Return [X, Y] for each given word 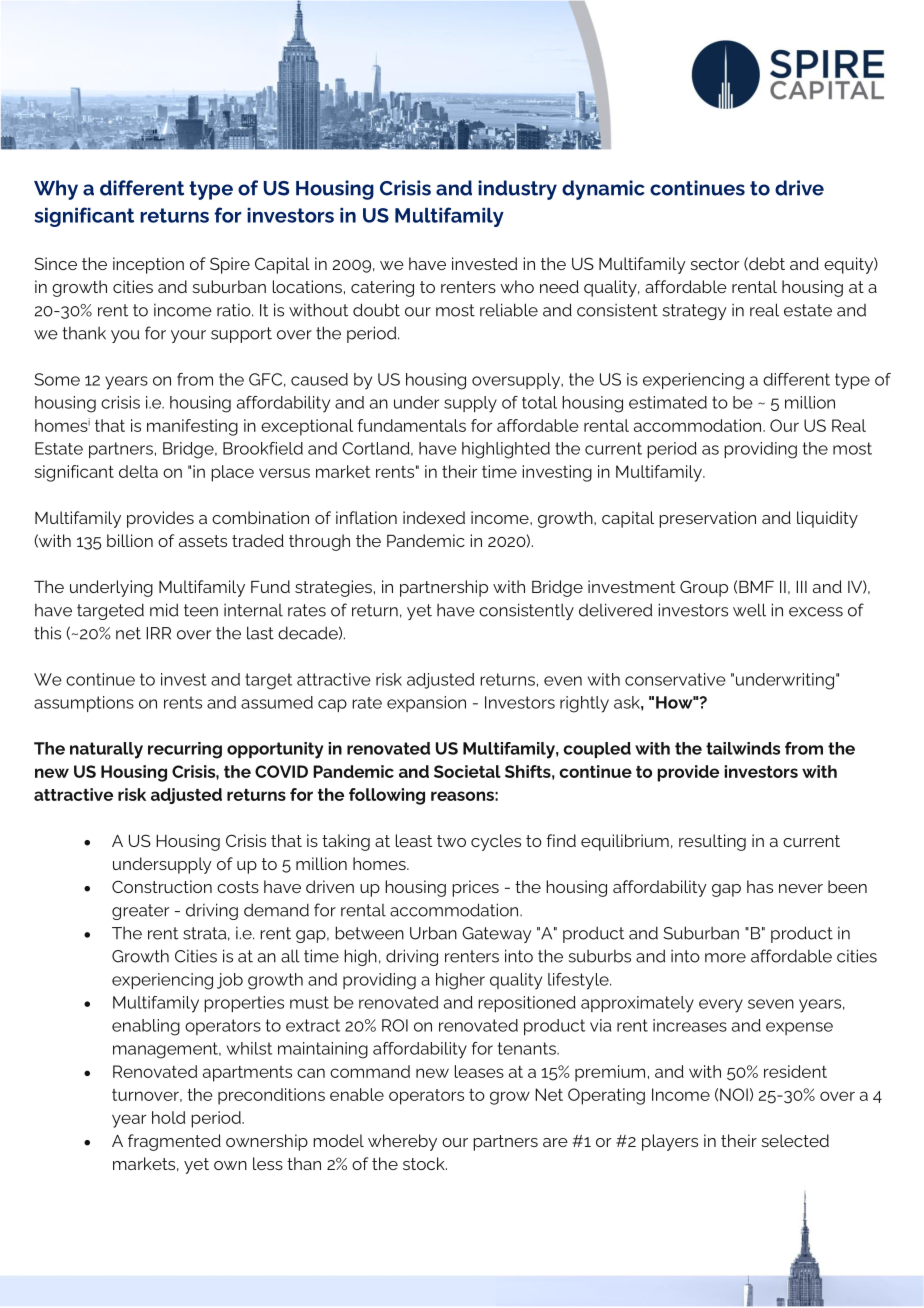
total [539, 402]
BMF [756, 587]
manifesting [192, 427]
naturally [106, 750]
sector [715, 264]
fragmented [174, 1142]
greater [140, 912]
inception [148, 265]
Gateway [497, 935]
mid [164, 610]
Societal [467, 771]
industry [517, 190]
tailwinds [743, 748]
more [725, 958]
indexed [434, 517]
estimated [668, 402]
